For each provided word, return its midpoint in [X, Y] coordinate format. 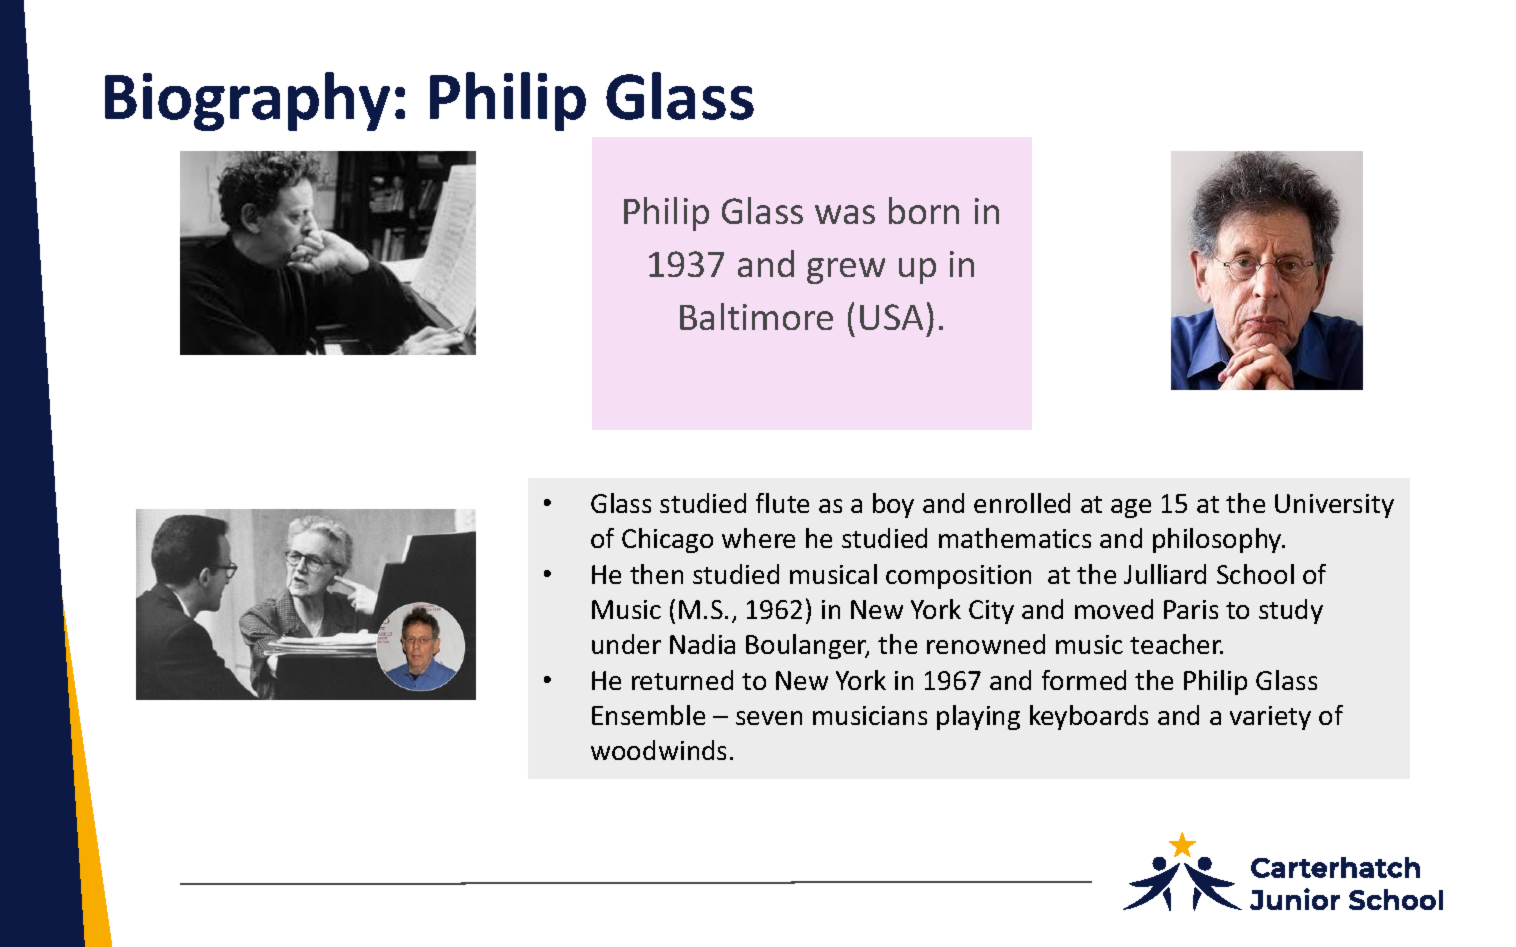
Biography [247, 101]
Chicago [667, 540]
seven [769, 718]
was [845, 214]
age [1131, 508]
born [924, 210]
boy [893, 505]
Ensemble [648, 715]
